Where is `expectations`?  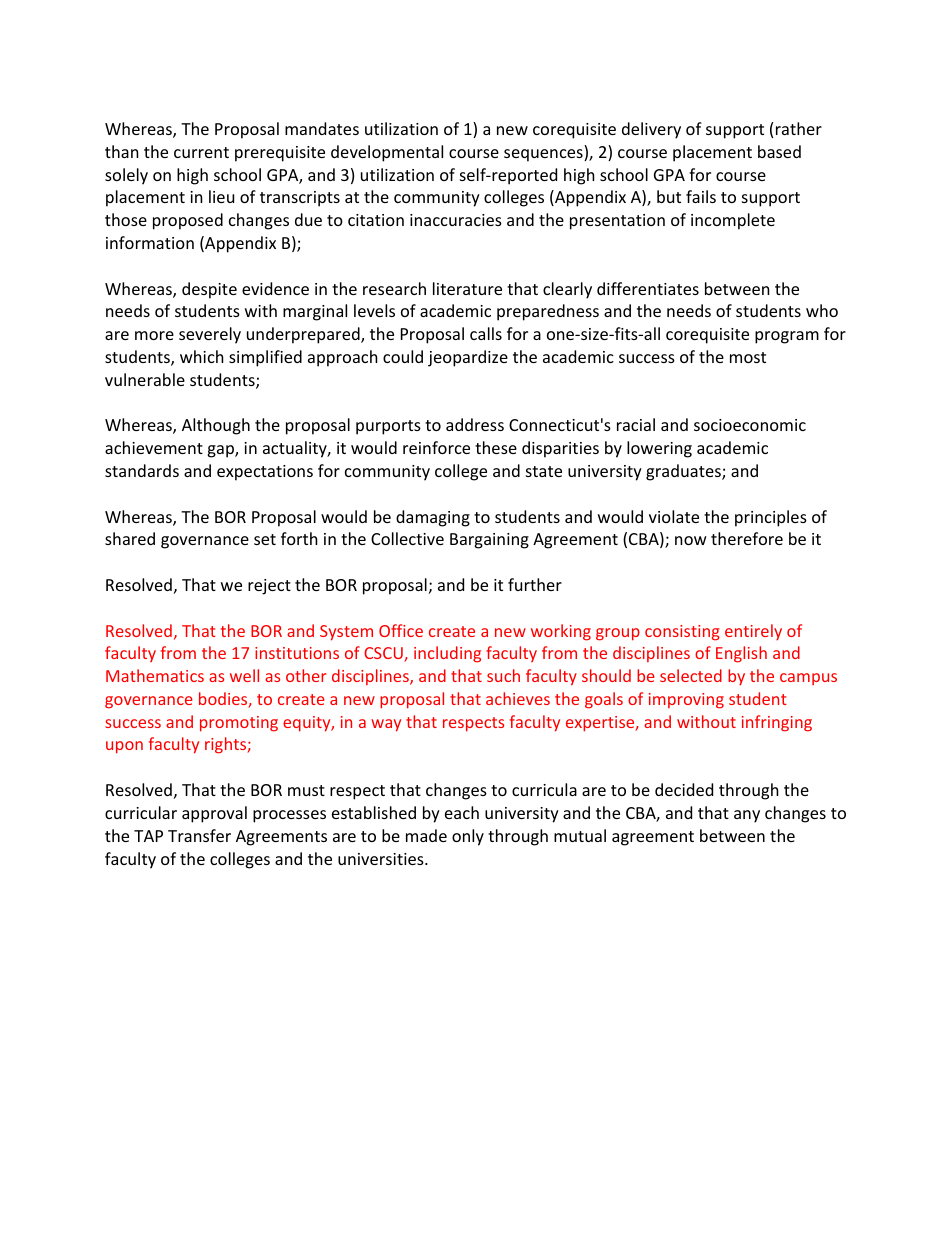 expectations is located at coordinates (265, 473).
